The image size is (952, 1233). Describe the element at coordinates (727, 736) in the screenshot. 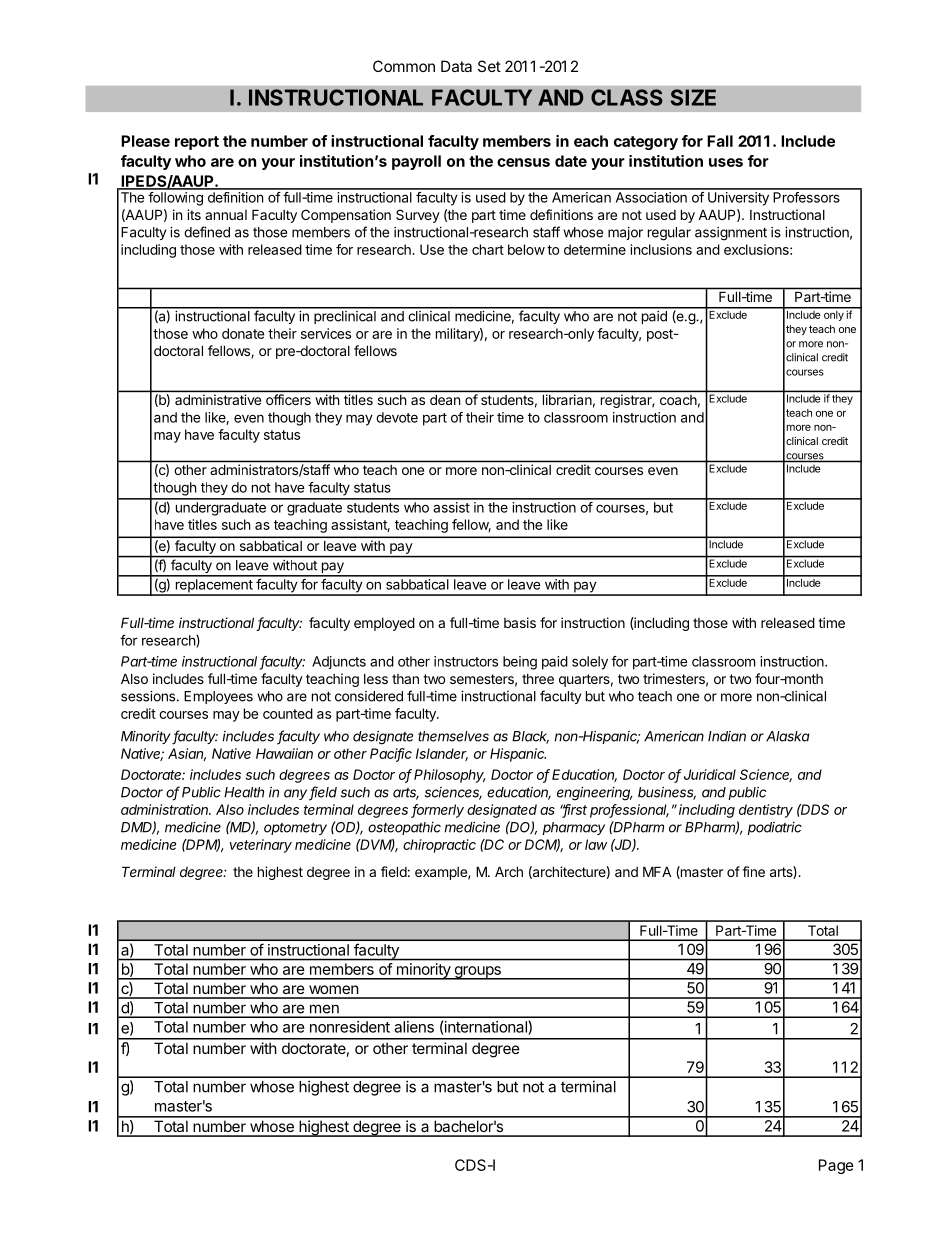

I see `Indian` at that location.
